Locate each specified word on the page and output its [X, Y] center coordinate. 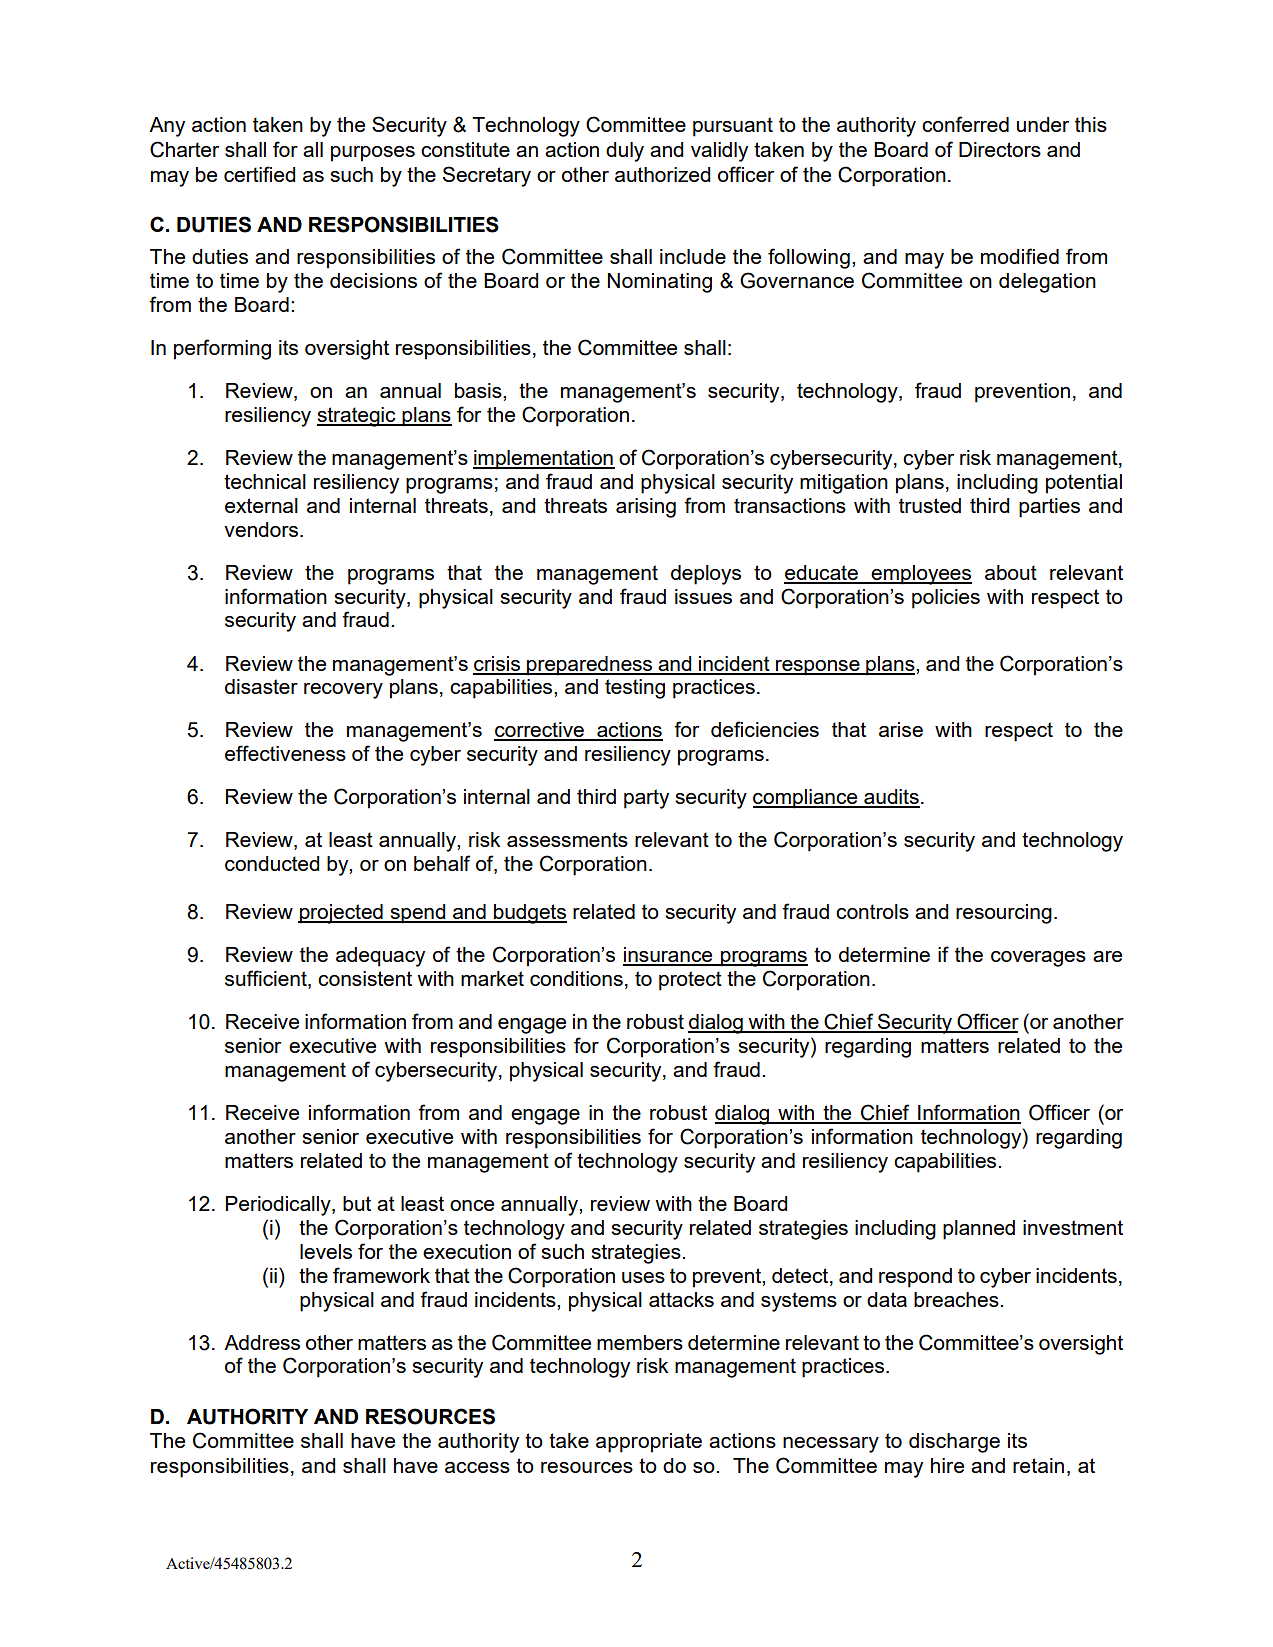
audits [891, 798]
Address [262, 1342]
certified [260, 174]
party [646, 799]
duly [625, 152]
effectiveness [285, 753]
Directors [1000, 149]
